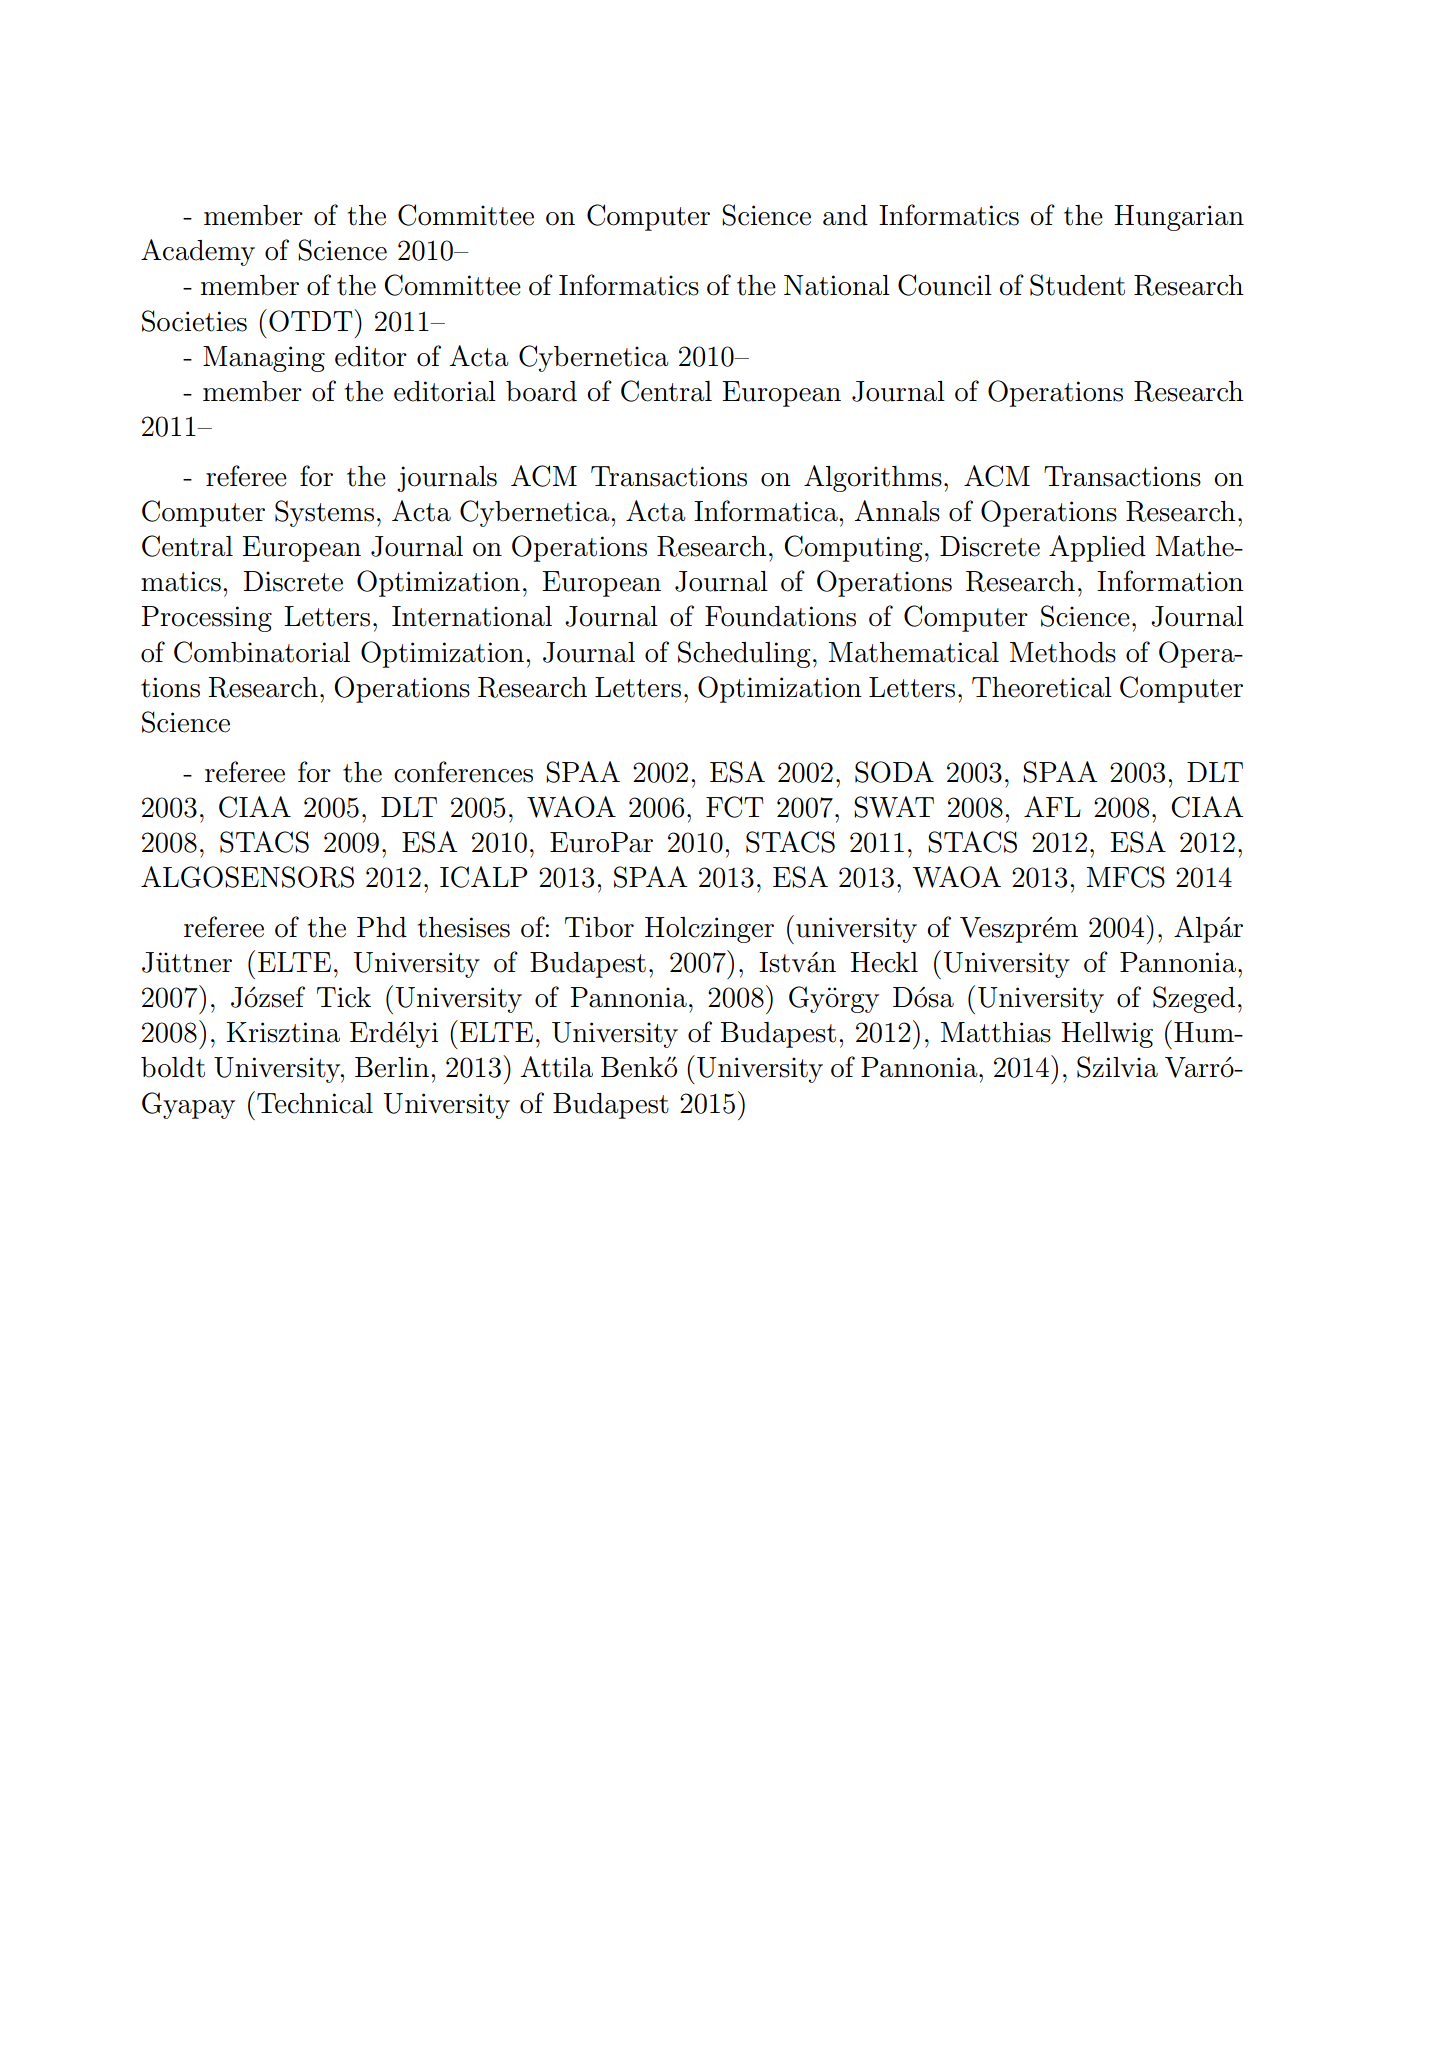 This document has width=1449, height=2049. I want to click on Combinatorial, so click(262, 652).
